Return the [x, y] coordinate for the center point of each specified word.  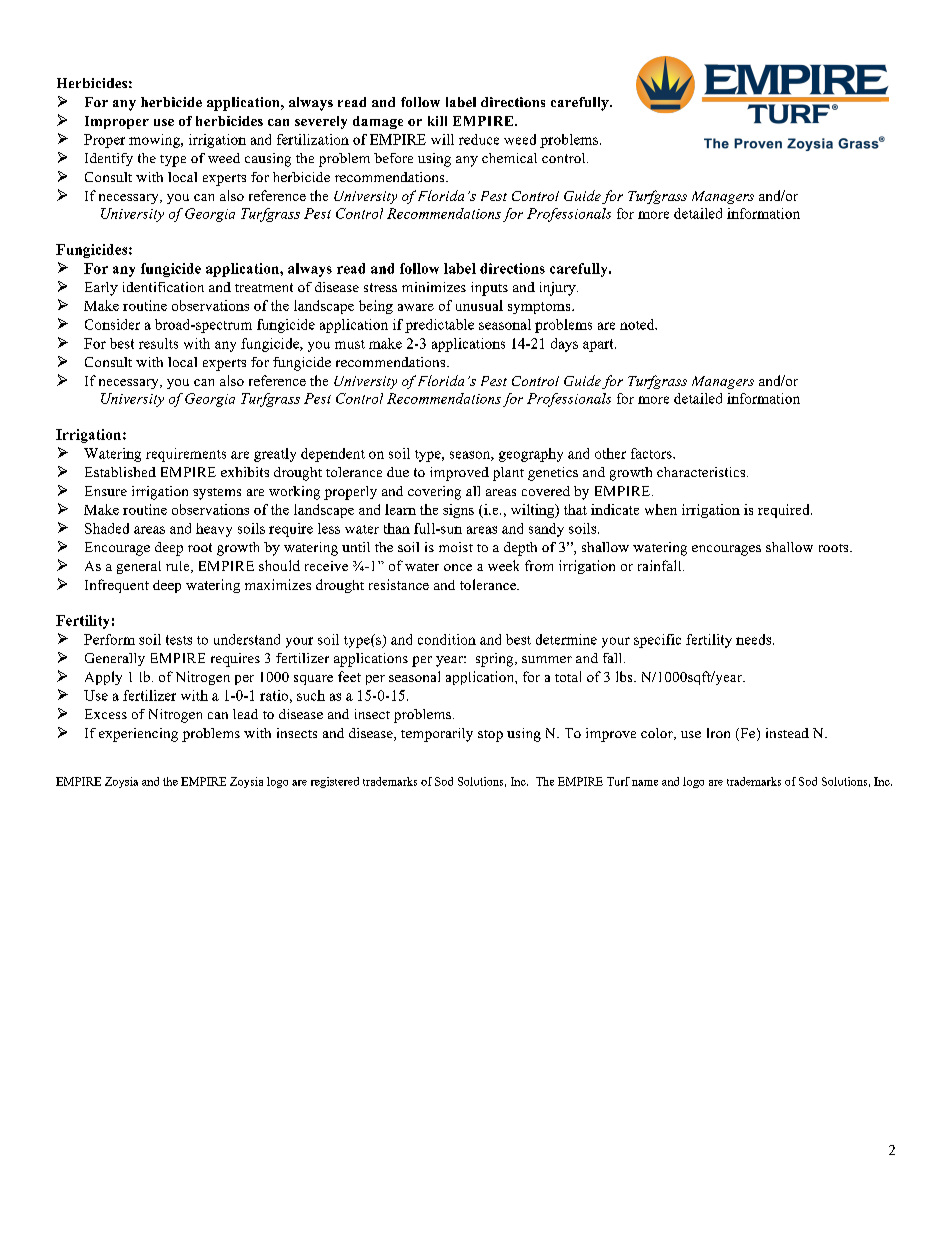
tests [179, 640]
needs [755, 639]
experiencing [138, 735]
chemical [509, 158]
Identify [109, 159]
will [442, 139]
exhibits [245, 472]
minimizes [434, 287]
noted [638, 324]
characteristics [702, 472]
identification [163, 287]
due [398, 472]
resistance [399, 584]
